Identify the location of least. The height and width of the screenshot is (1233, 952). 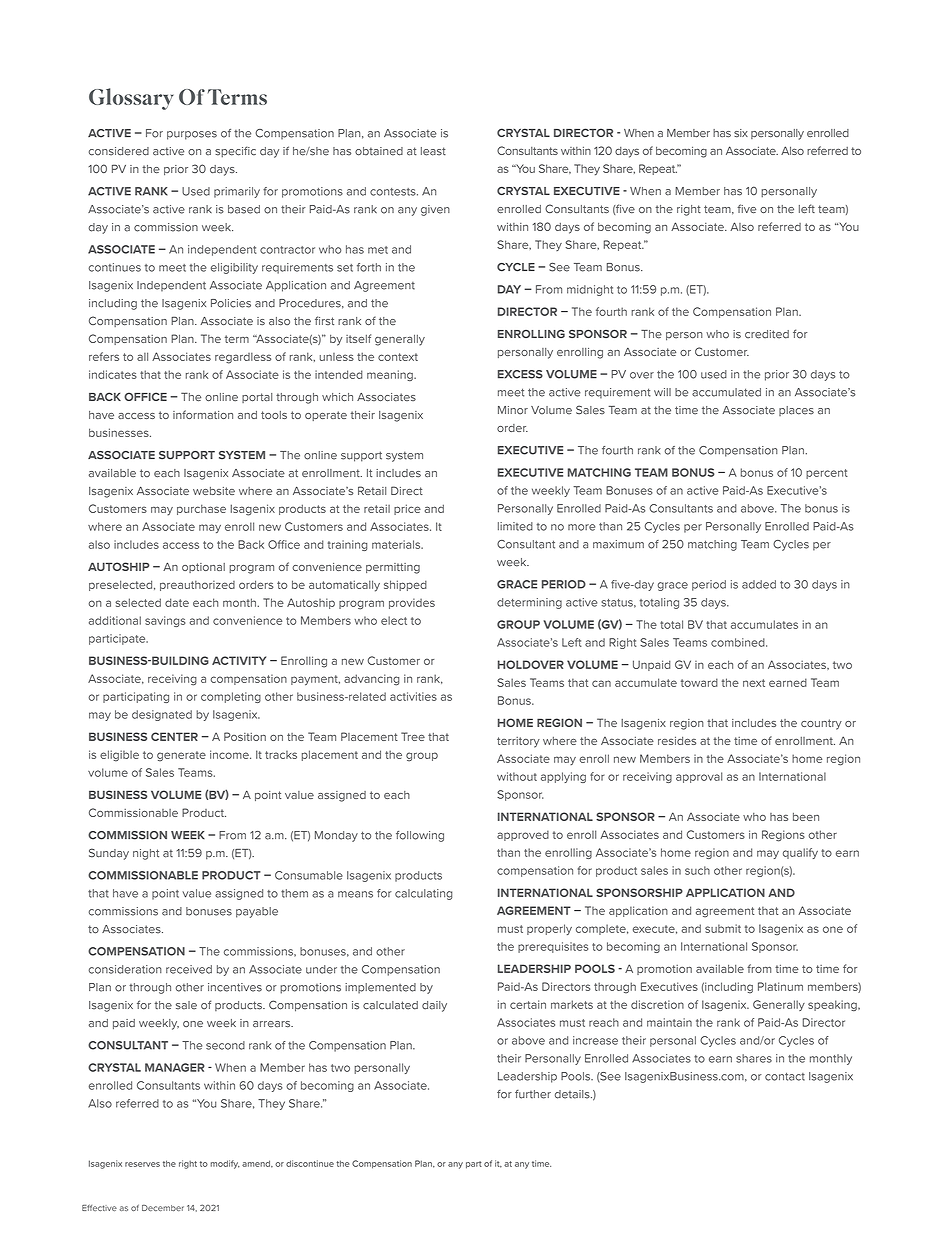
(433, 151).
